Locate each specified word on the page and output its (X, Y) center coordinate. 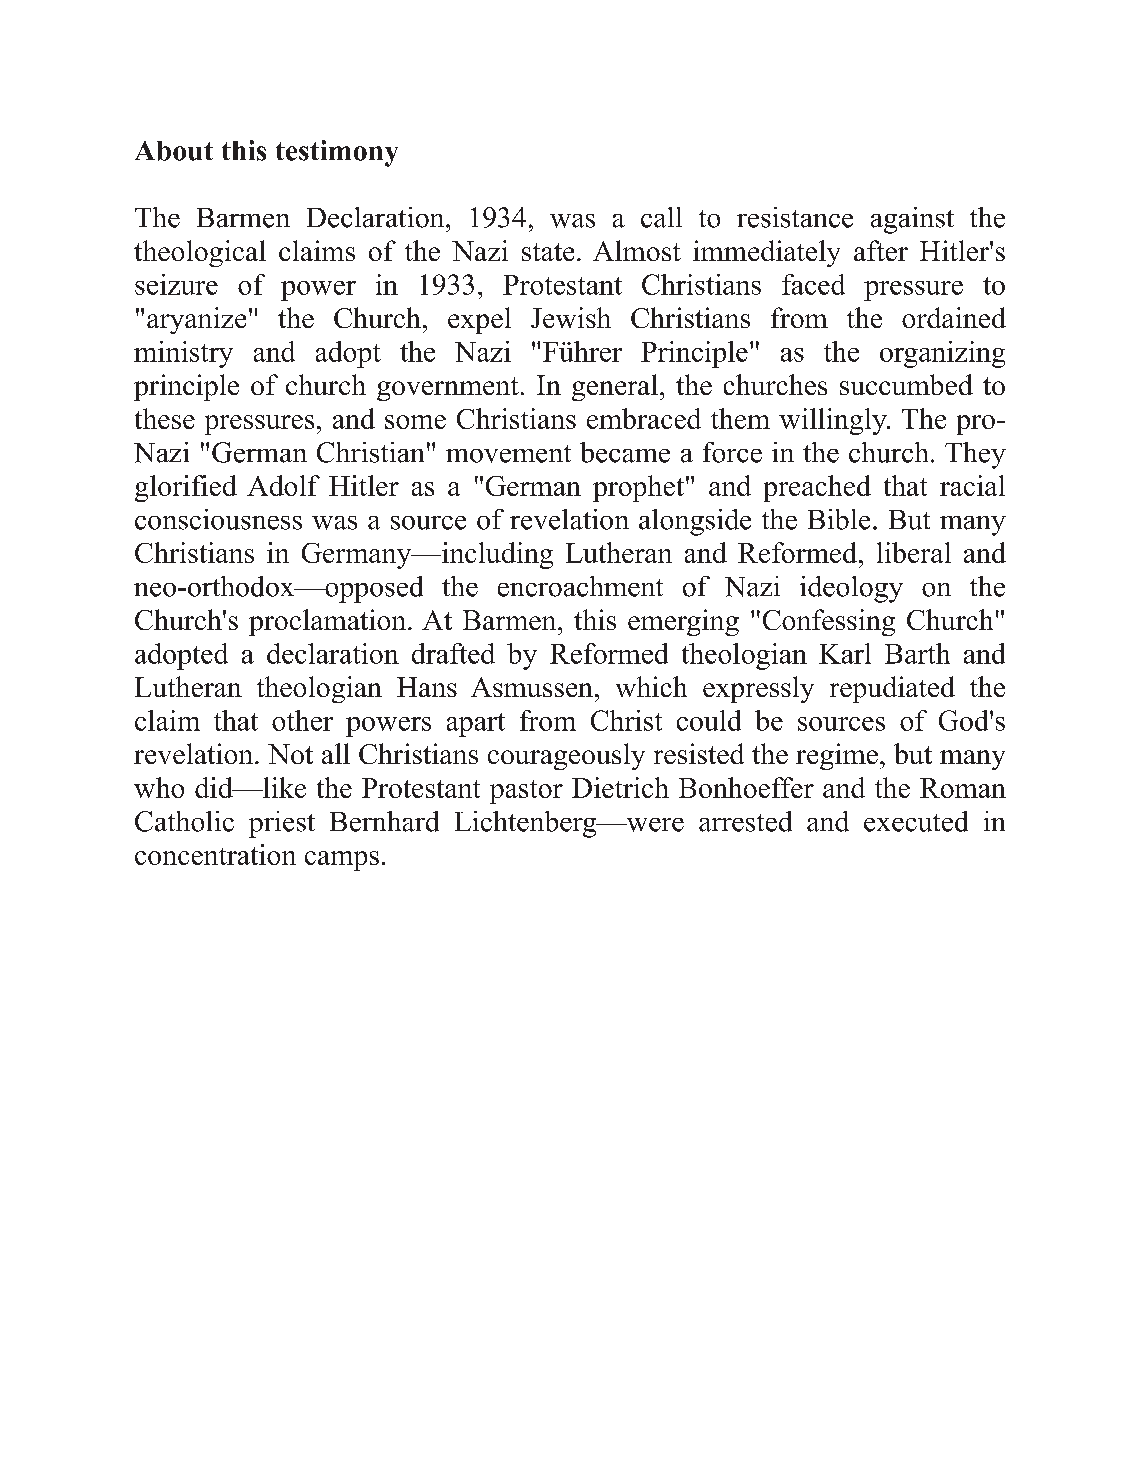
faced (813, 284)
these (165, 418)
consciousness (218, 519)
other (302, 720)
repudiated (892, 689)
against (912, 220)
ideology (851, 589)
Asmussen (532, 687)
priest (282, 824)
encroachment (580, 586)
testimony (337, 153)
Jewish (571, 317)
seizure (176, 284)
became (625, 452)
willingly (834, 421)
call (661, 217)
